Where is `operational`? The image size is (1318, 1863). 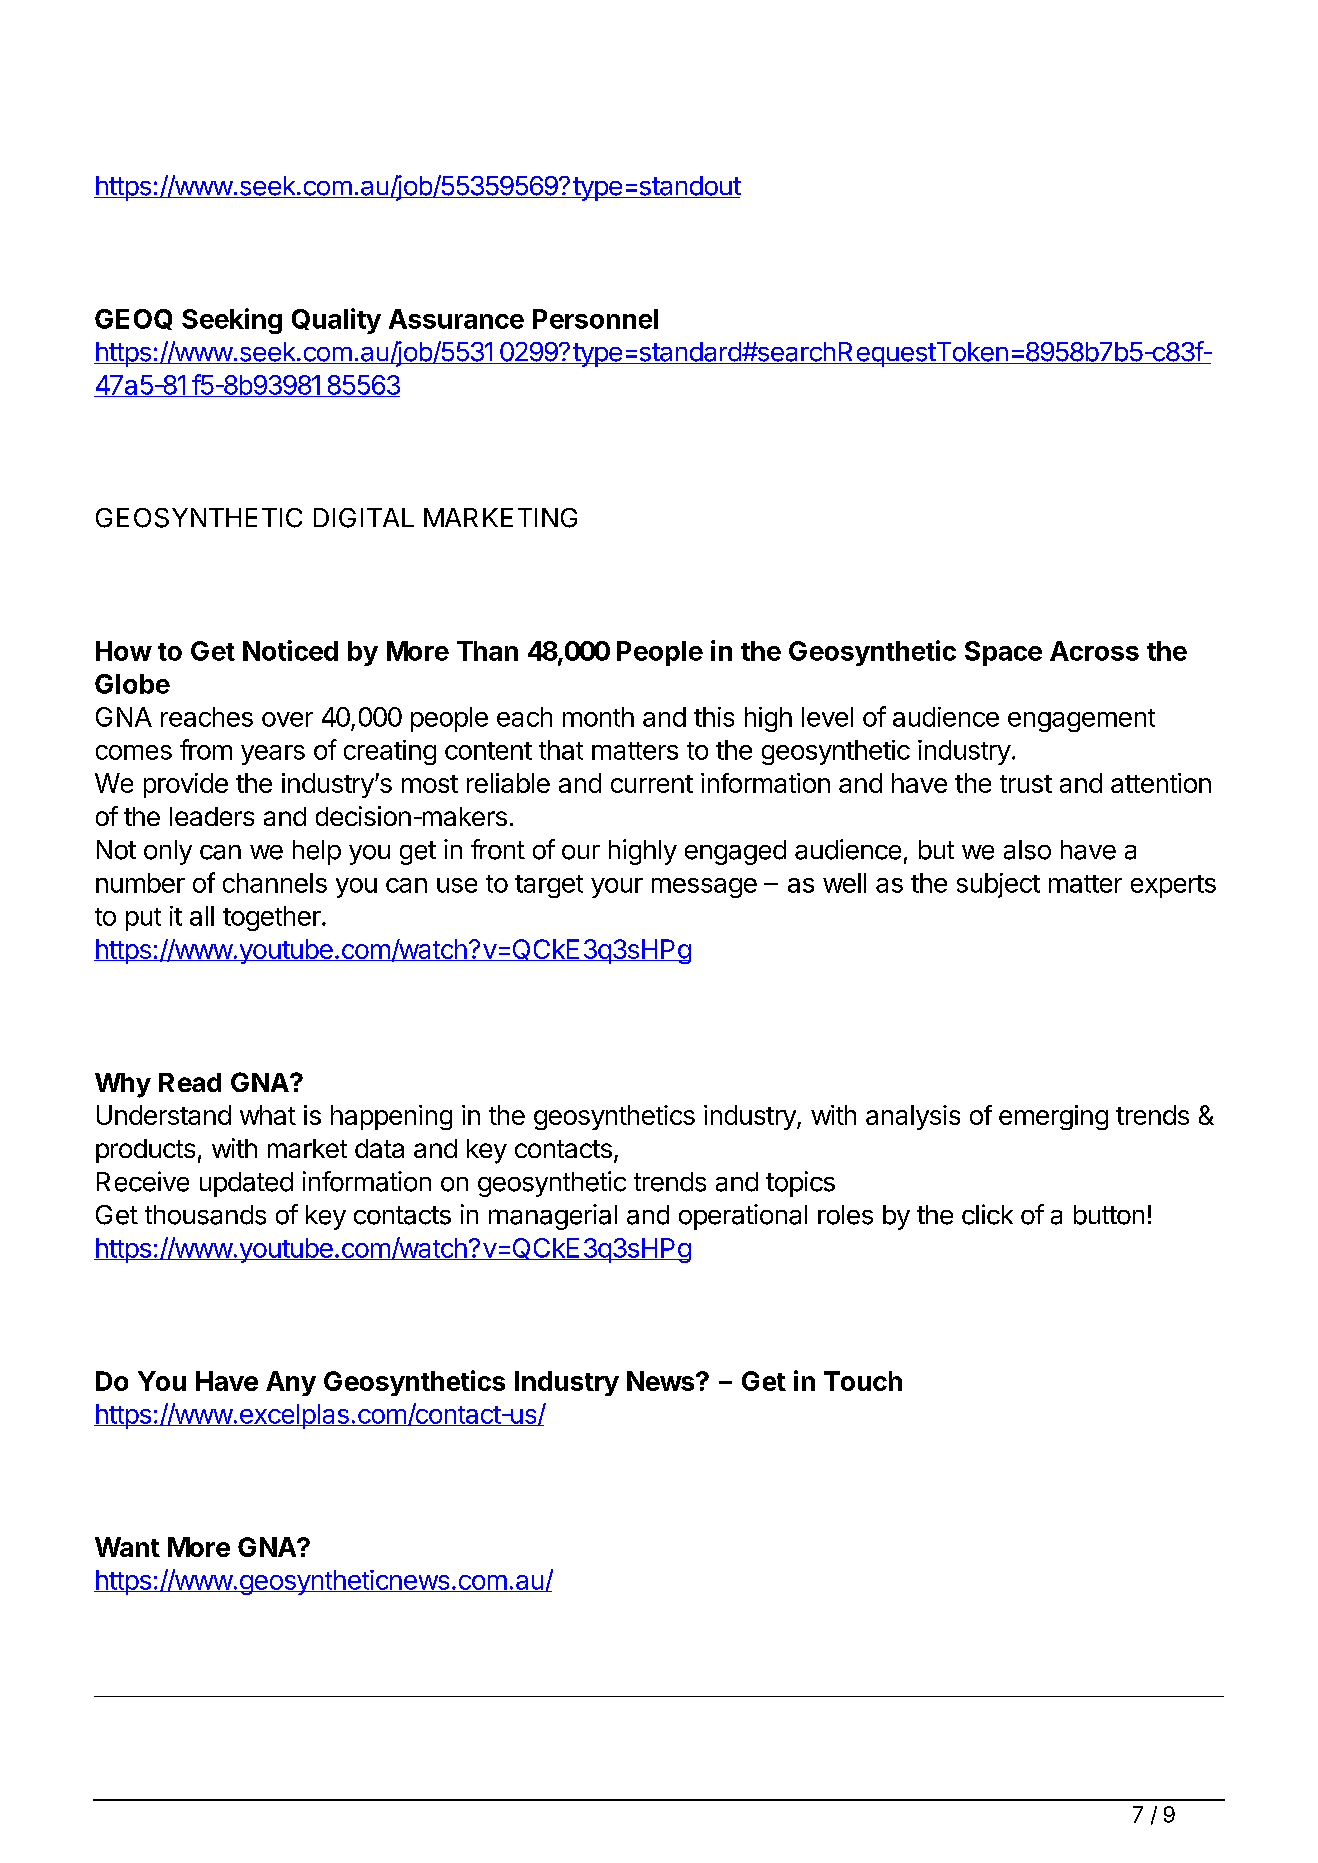
operational is located at coordinates (743, 1217).
